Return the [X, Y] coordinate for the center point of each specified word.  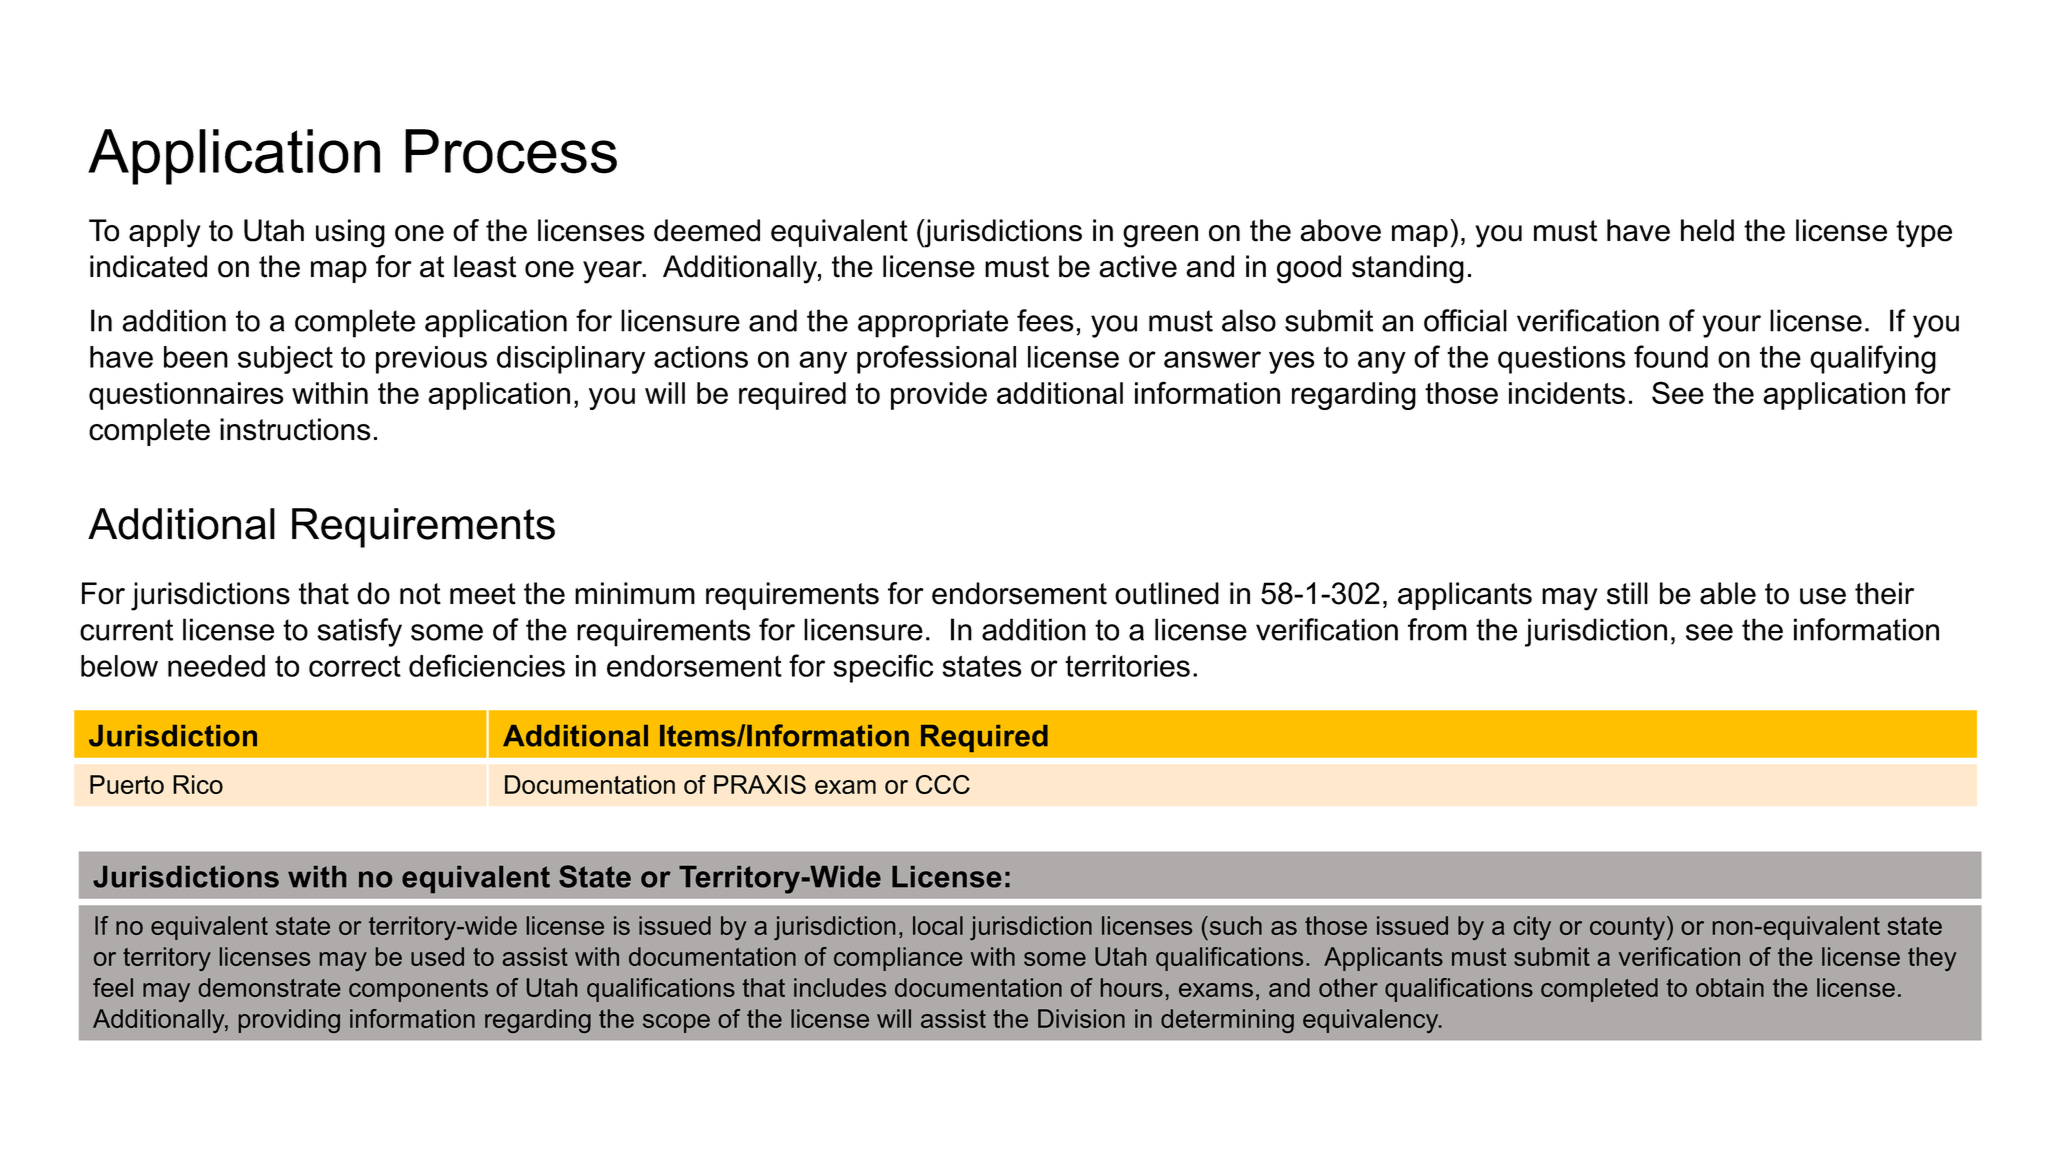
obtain [1730, 987]
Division [1081, 1018]
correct [355, 666]
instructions [295, 429]
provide [939, 396]
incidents [1567, 393]
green [1160, 236]
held [1707, 230]
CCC [943, 784]
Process [511, 151]
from [1437, 629]
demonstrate [269, 987]
